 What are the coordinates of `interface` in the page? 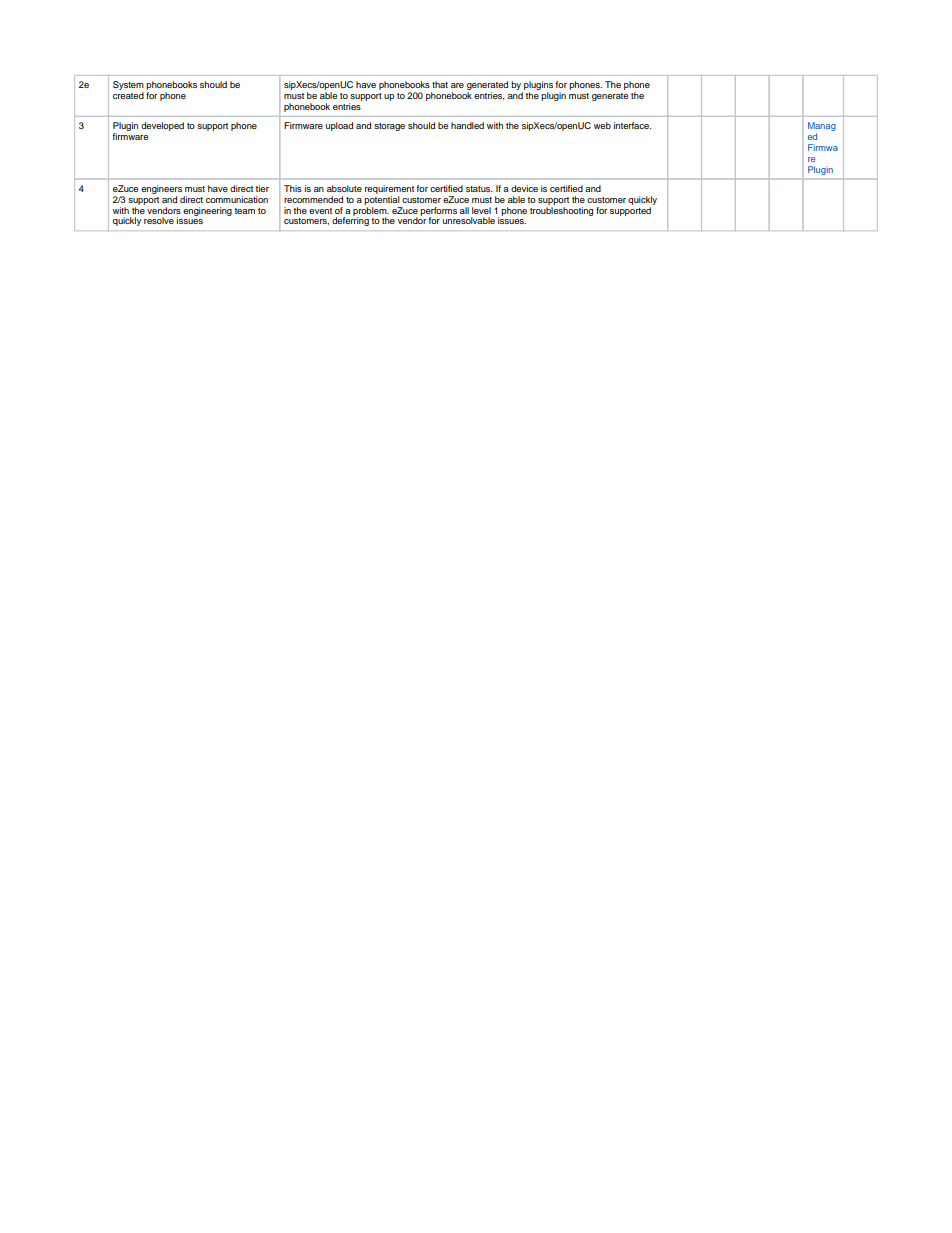 It's located at (632, 125).
